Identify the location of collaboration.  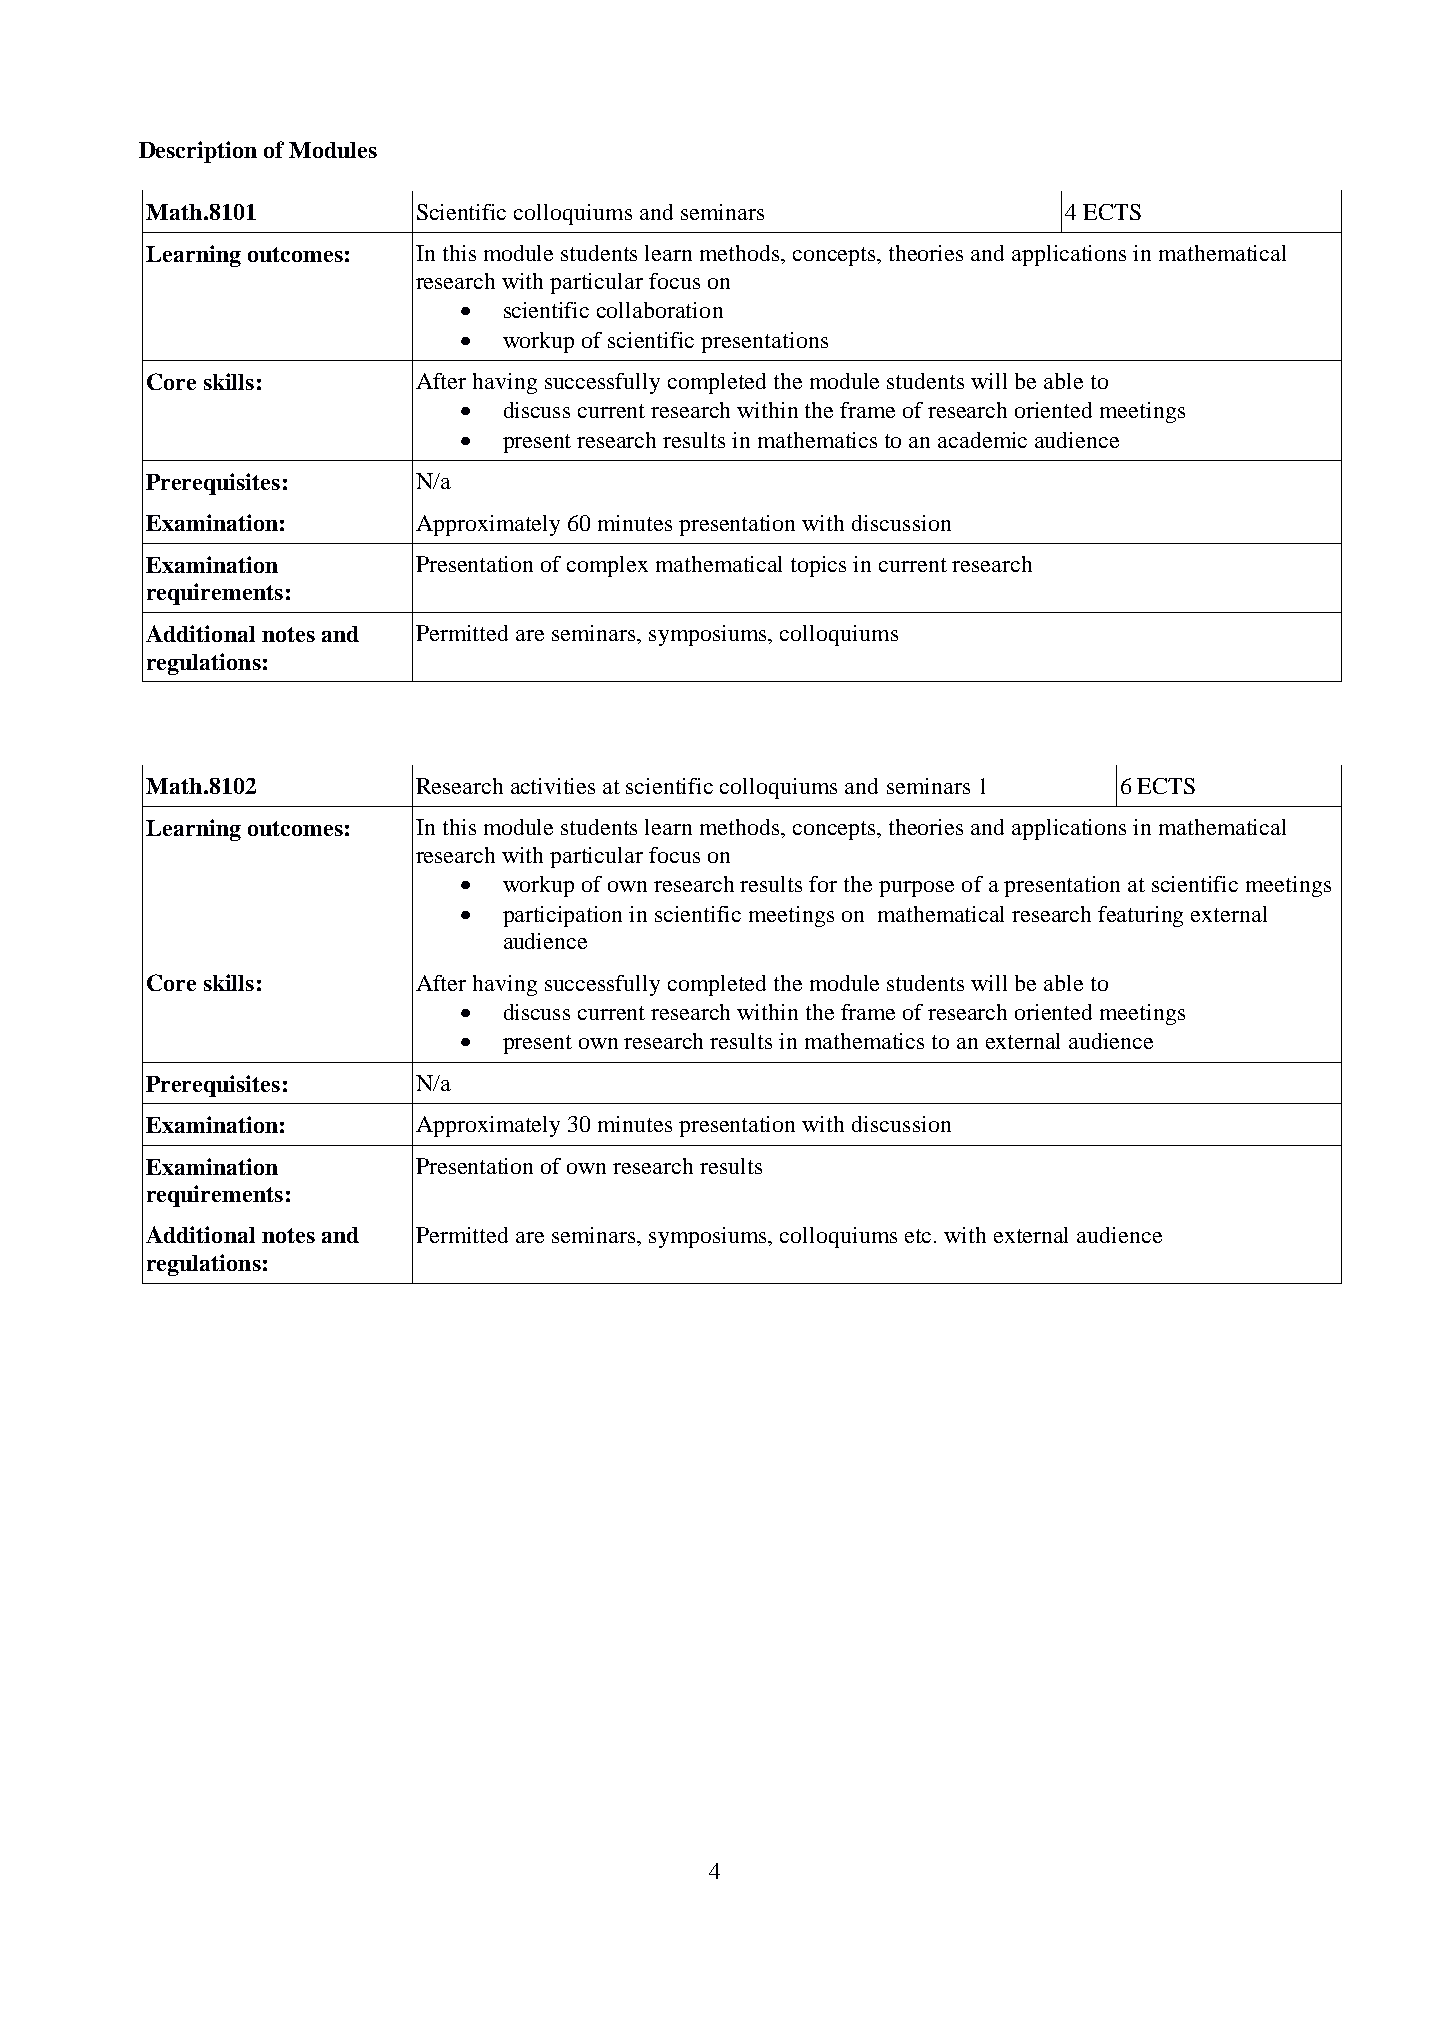
(660, 310).
